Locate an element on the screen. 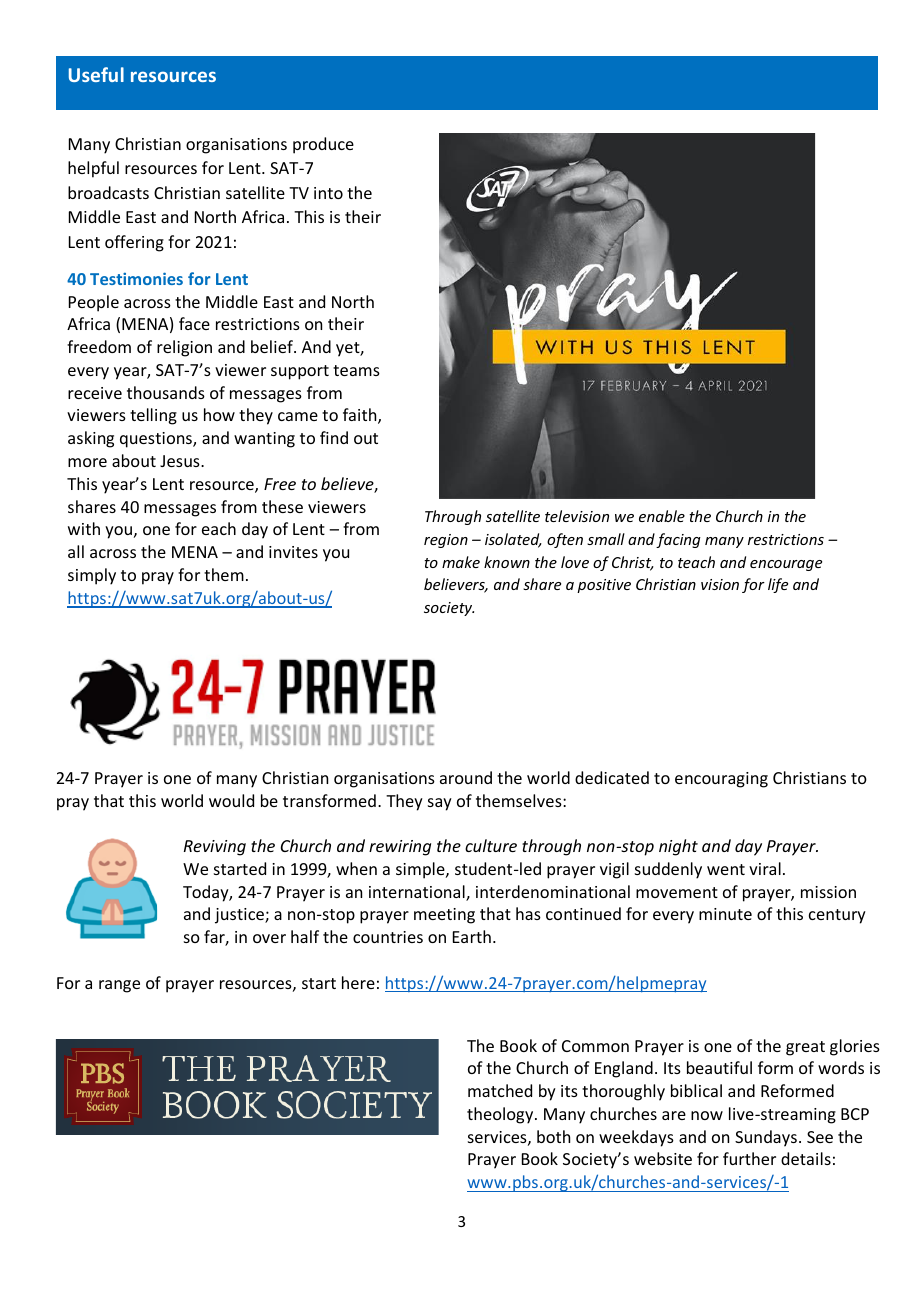 Image resolution: width=924 pixels, height=1308 pixels. religion is located at coordinates (184, 348).
